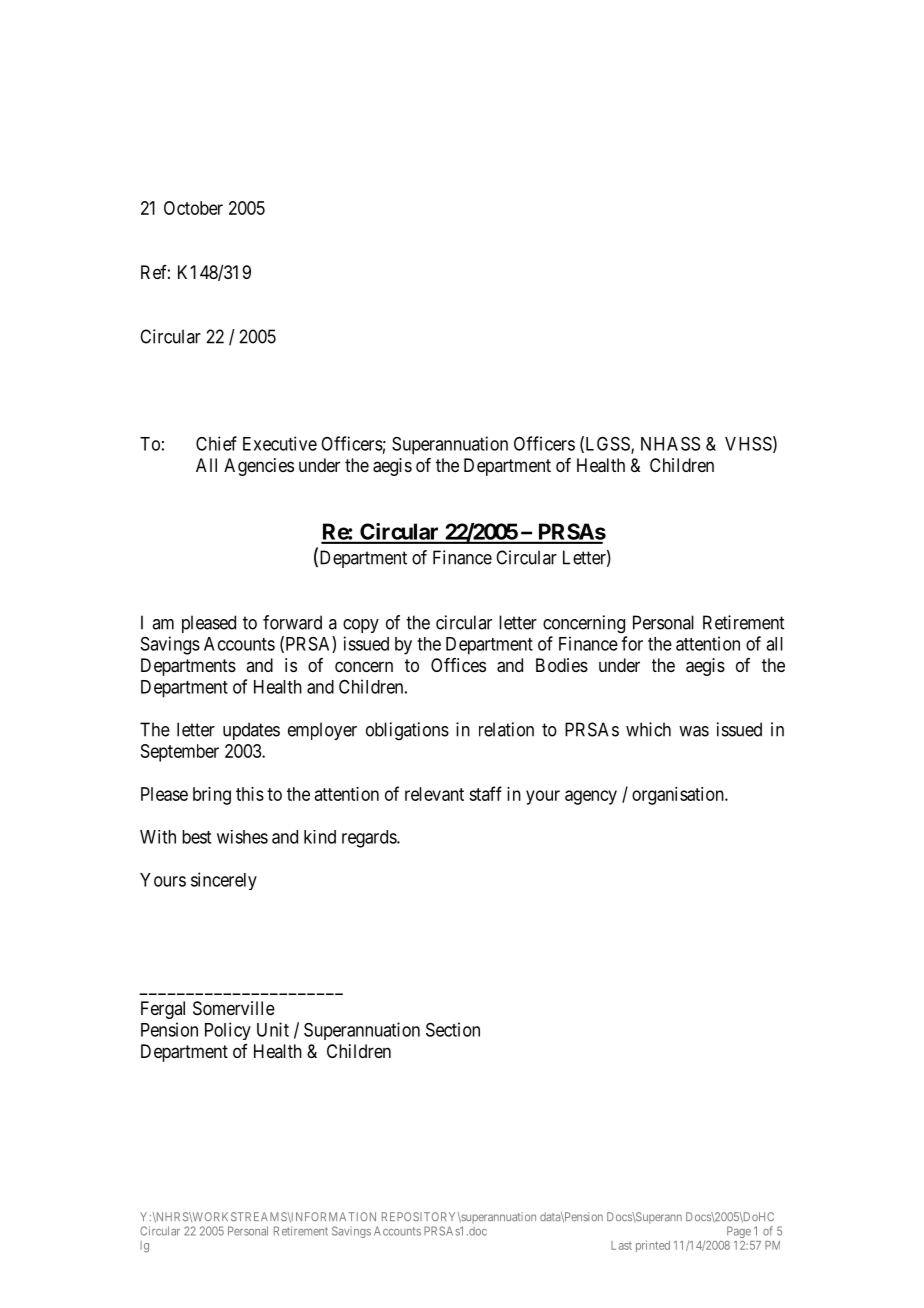  I want to click on obligations, so click(407, 731).
